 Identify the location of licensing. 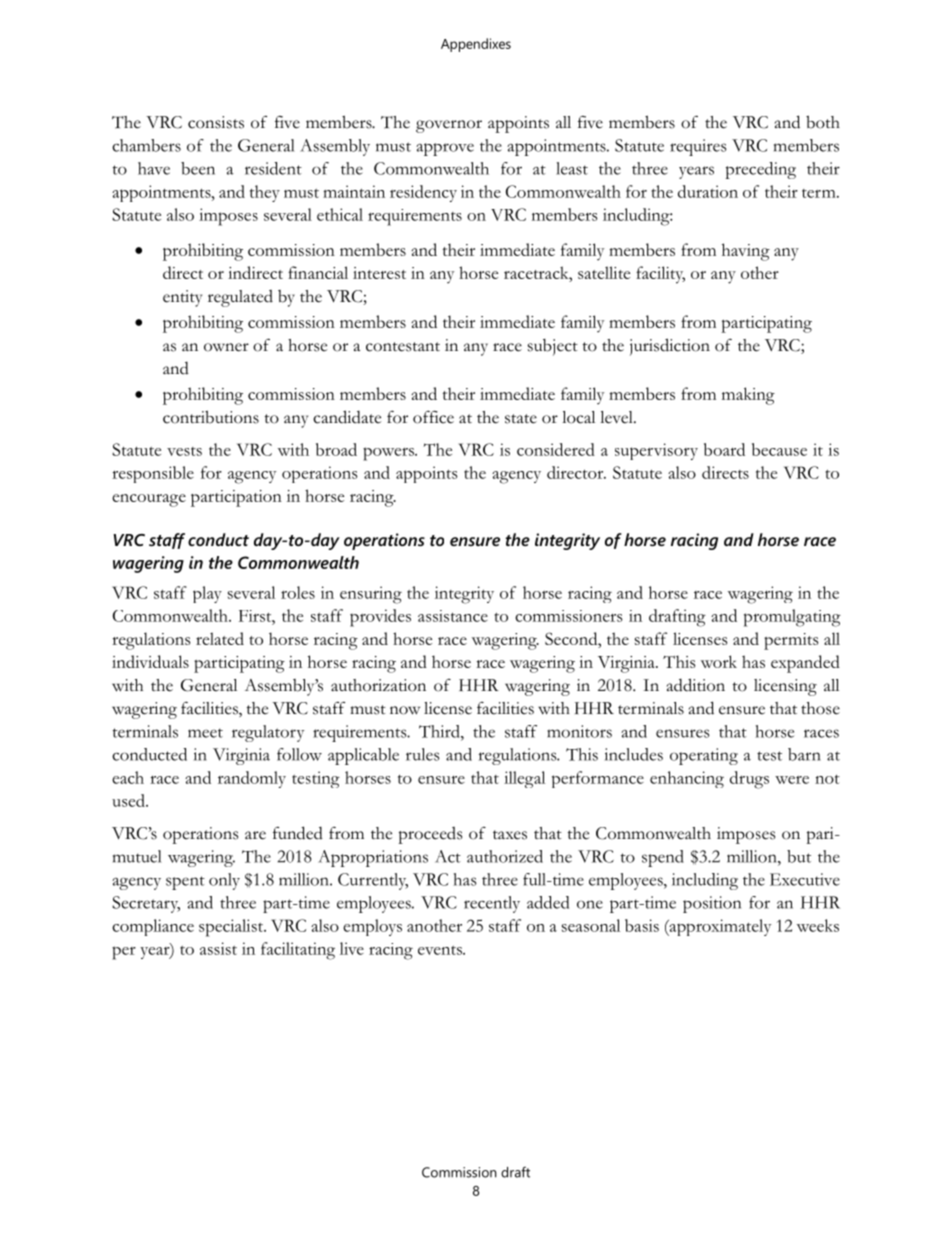
(785, 687).
